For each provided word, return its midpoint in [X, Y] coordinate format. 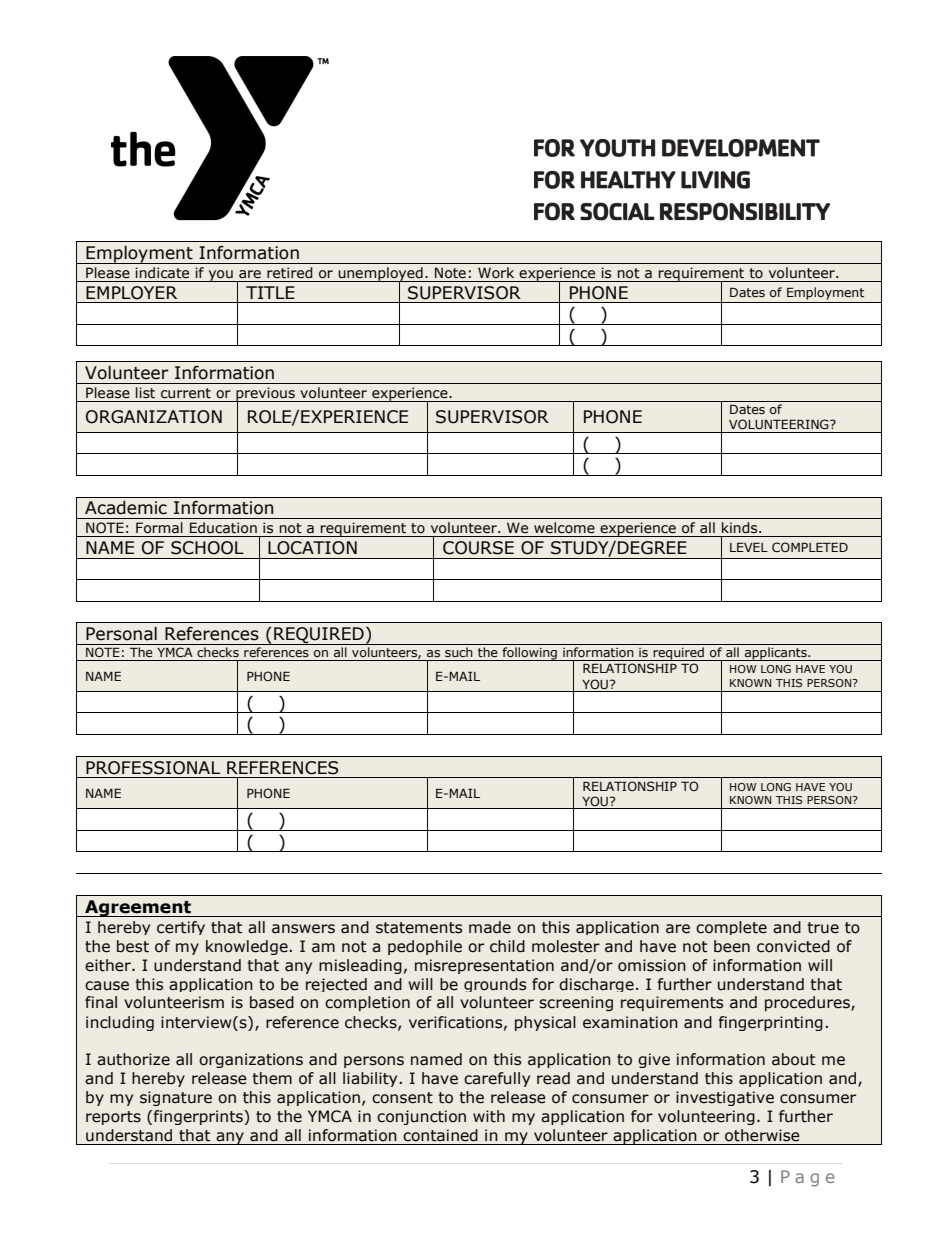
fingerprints [199, 1117]
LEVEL [749, 547]
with [489, 1116]
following [529, 654]
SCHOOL [207, 548]
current [186, 393]
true [823, 928]
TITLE [270, 292]
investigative [725, 1098]
